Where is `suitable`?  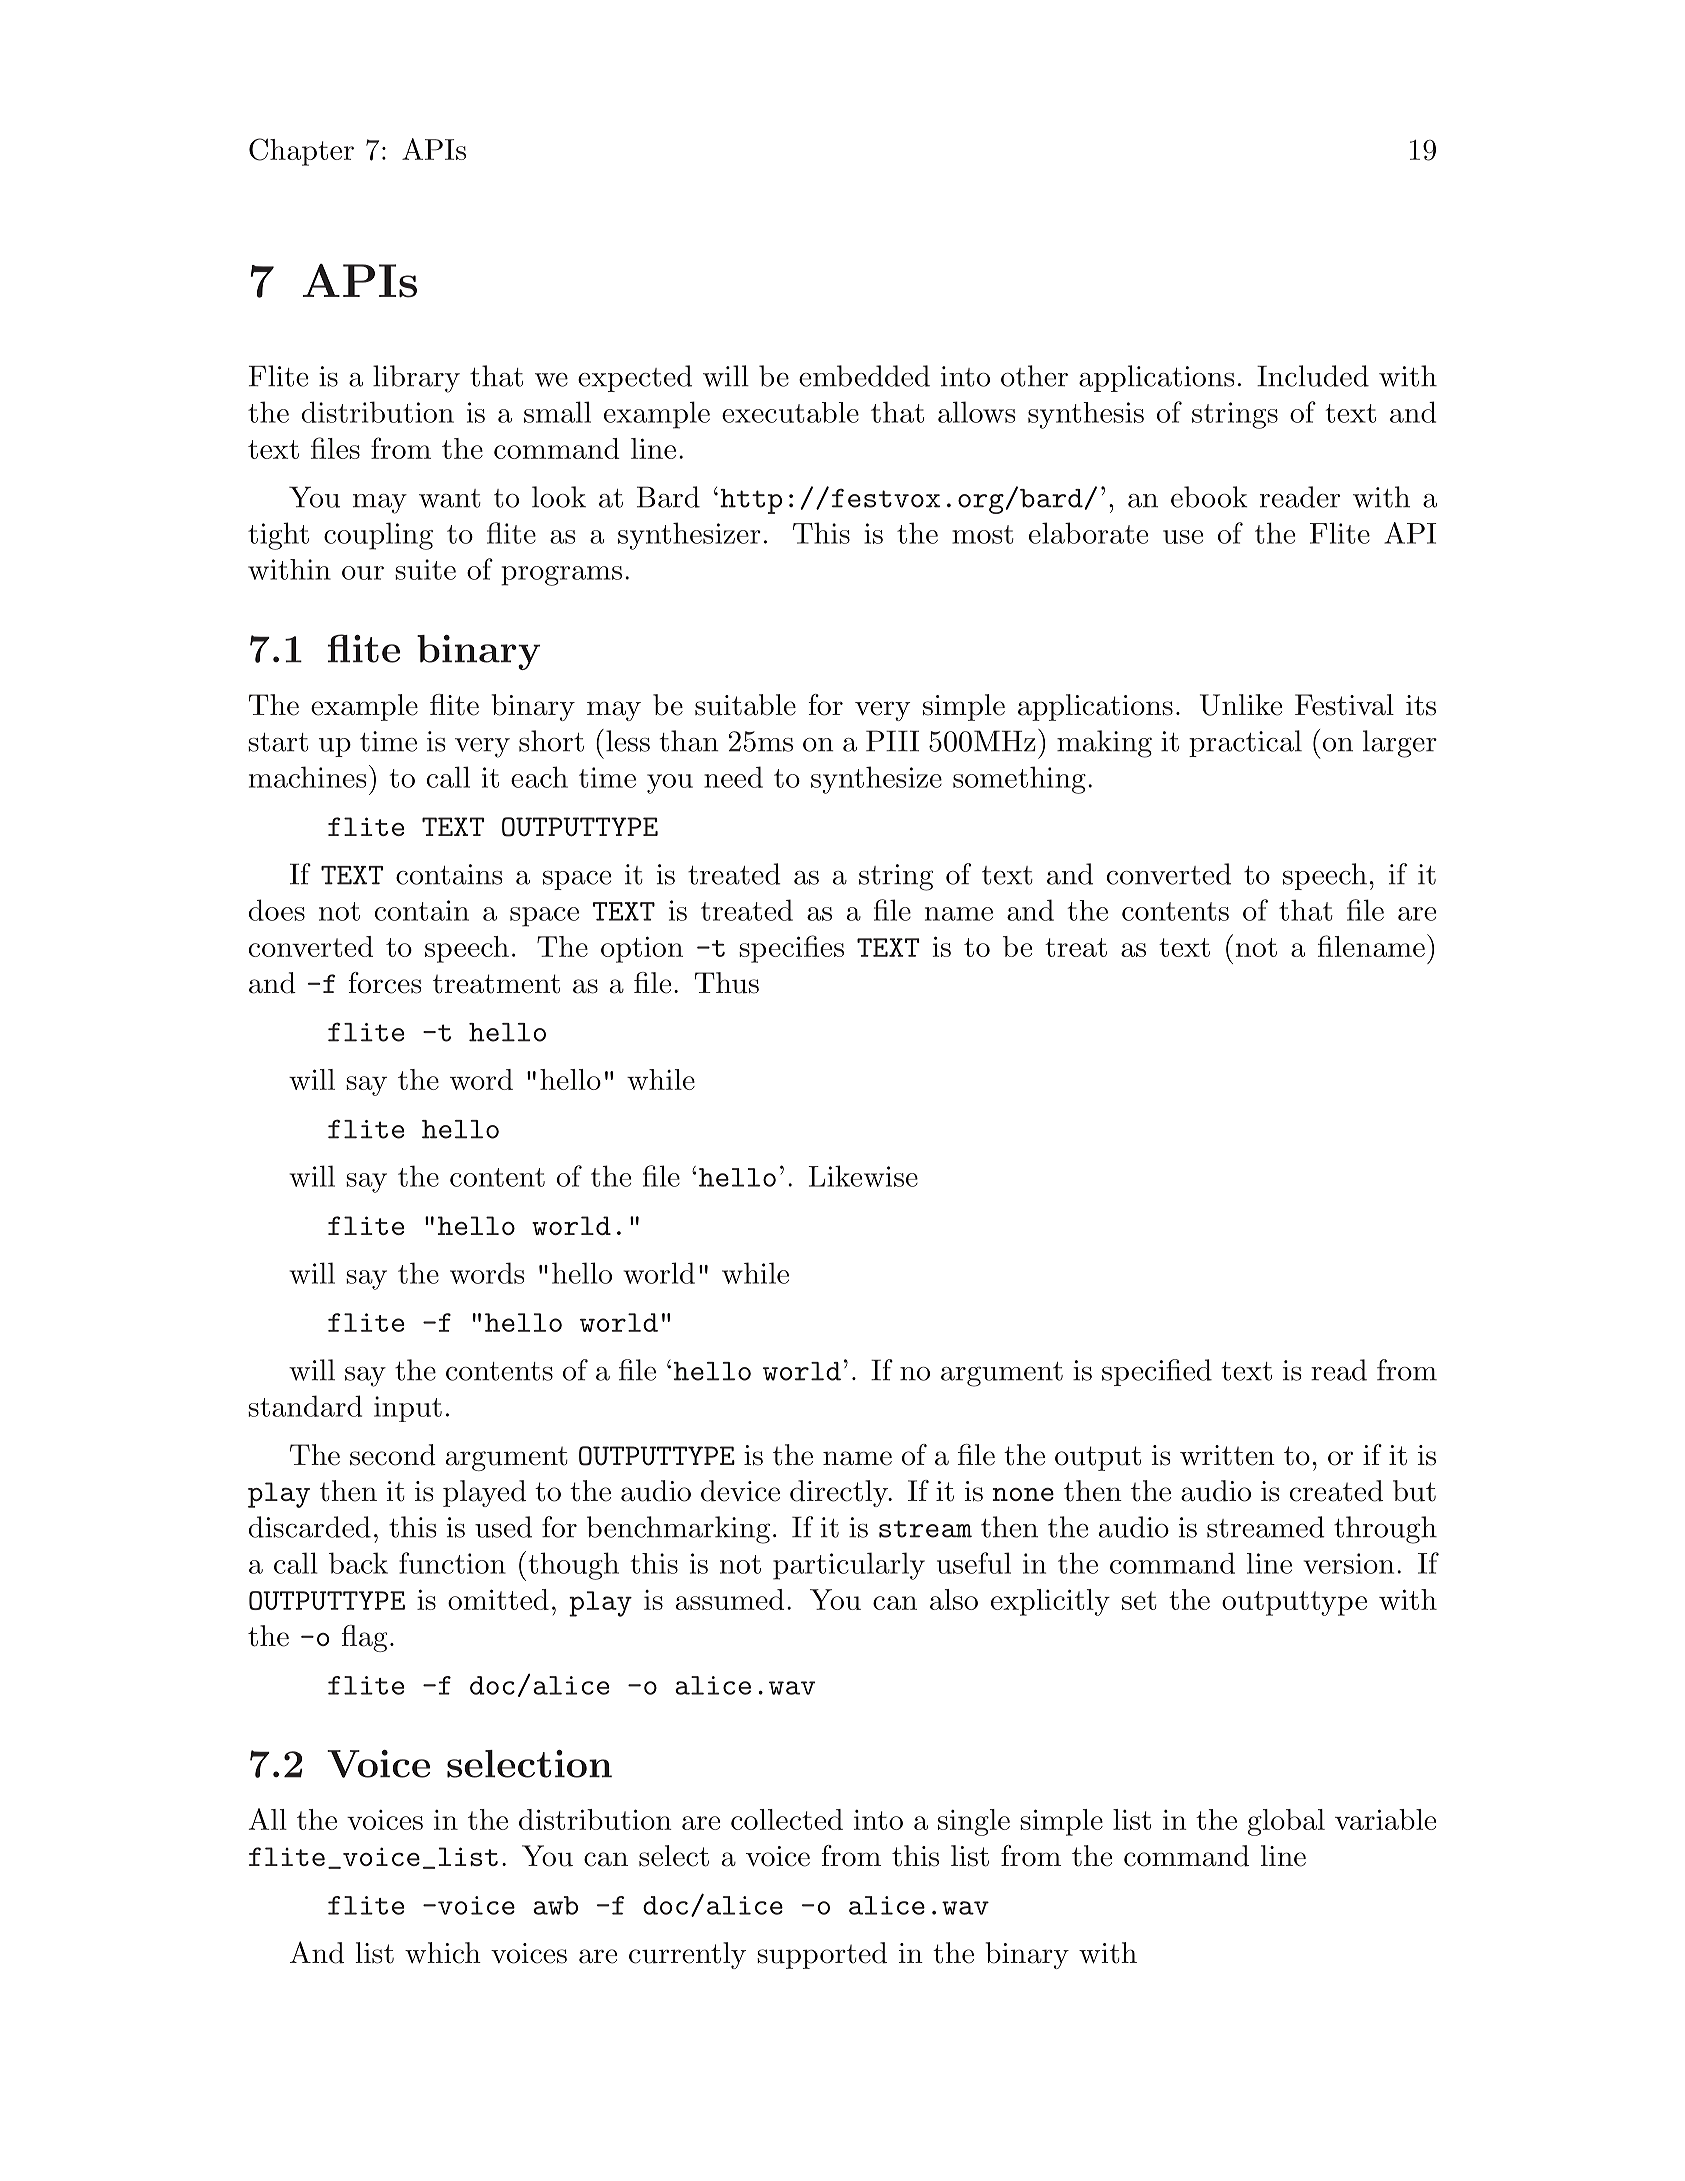 suitable is located at coordinates (745, 705).
